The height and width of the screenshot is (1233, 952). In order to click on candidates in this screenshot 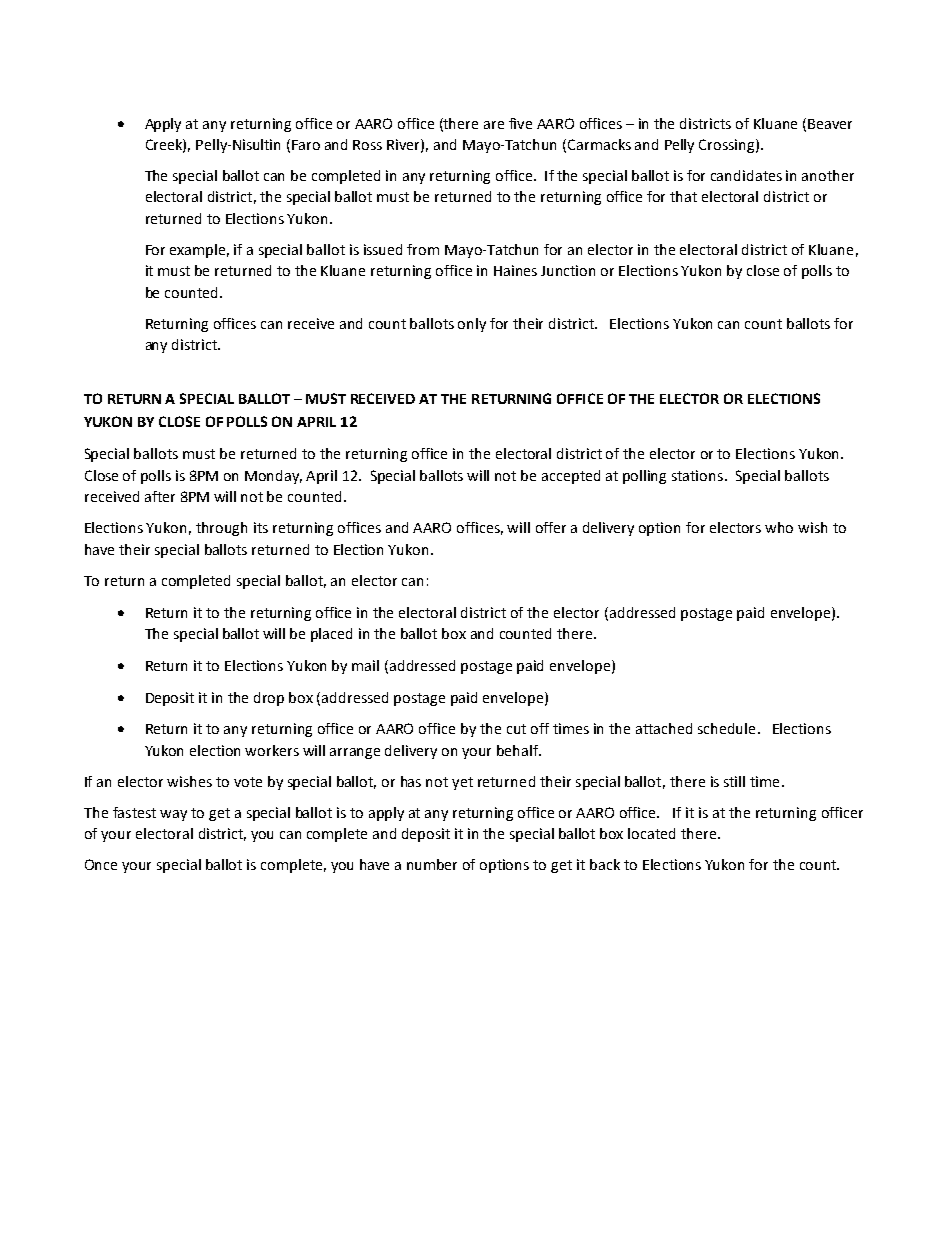, I will do `click(746, 175)`.
